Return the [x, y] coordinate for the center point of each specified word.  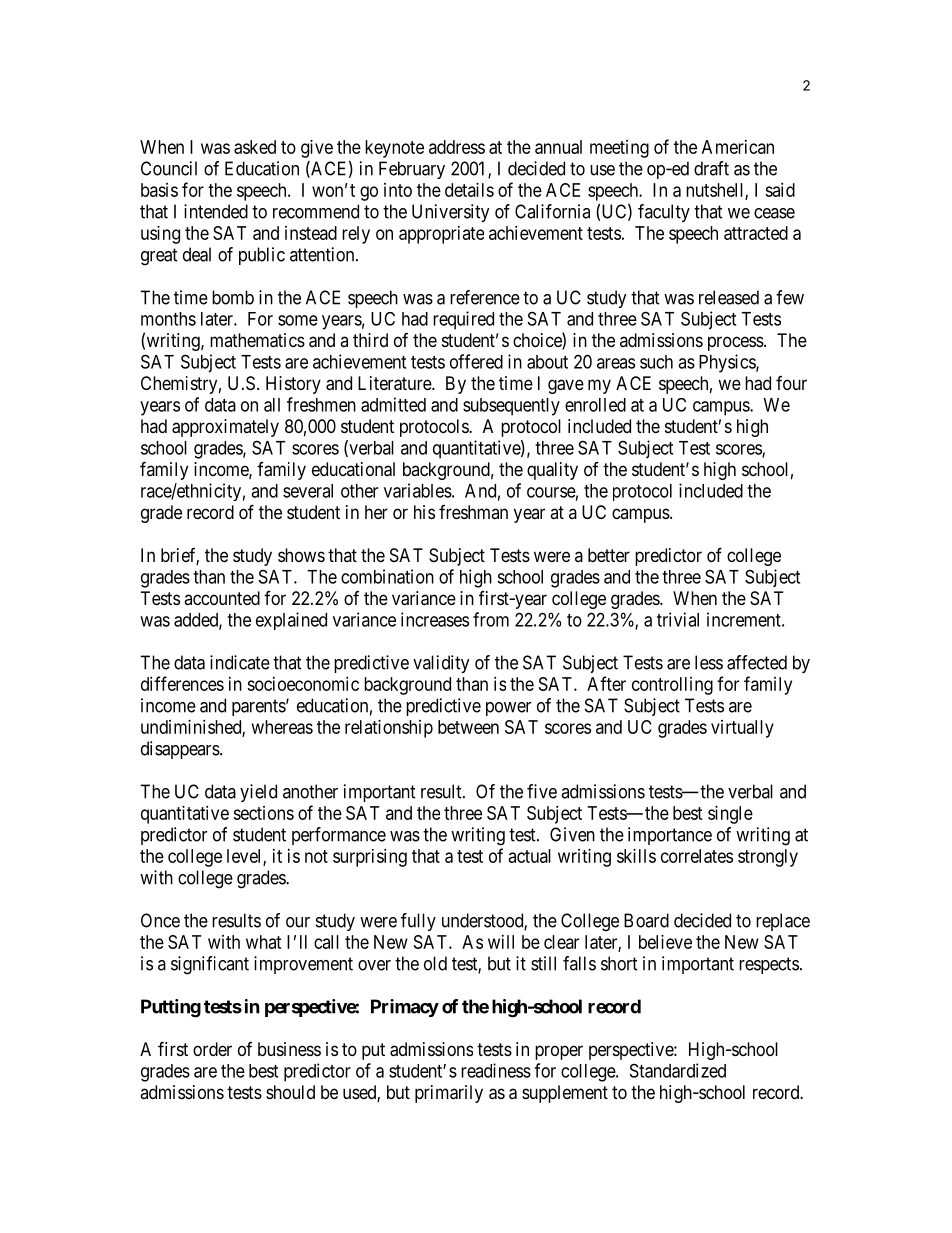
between [468, 727]
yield [258, 793]
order [212, 1049]
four [791, 383]
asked [255, 147]
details [469, 190]
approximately [225, 428]
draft [711, 168]
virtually [742, 729]
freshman [473, 512]
